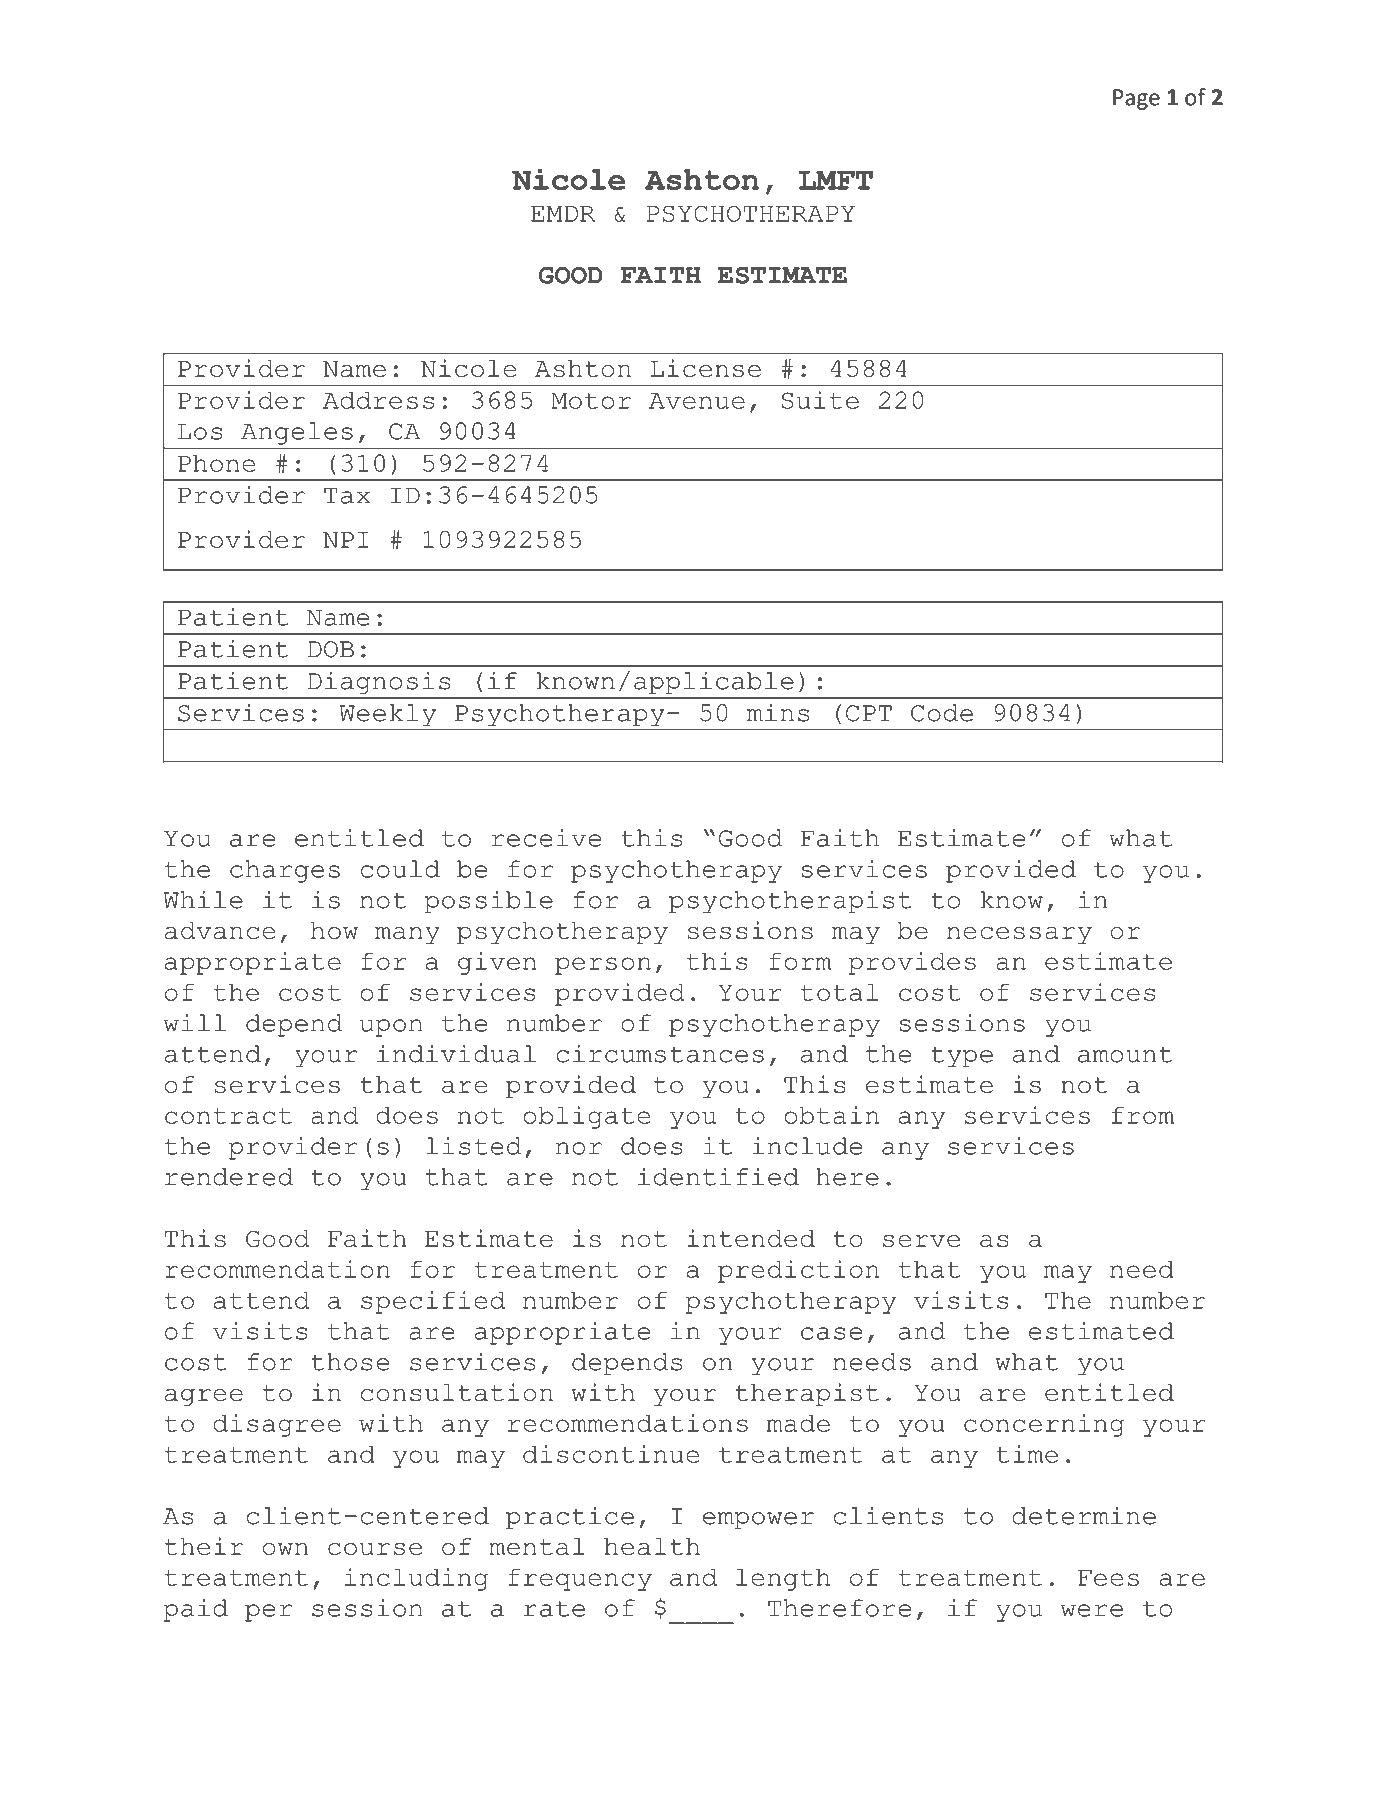 This document has height=1794, width=1386. Describe the element at coordinates (697, 401) in the document. I see `Avenue` at that location.
